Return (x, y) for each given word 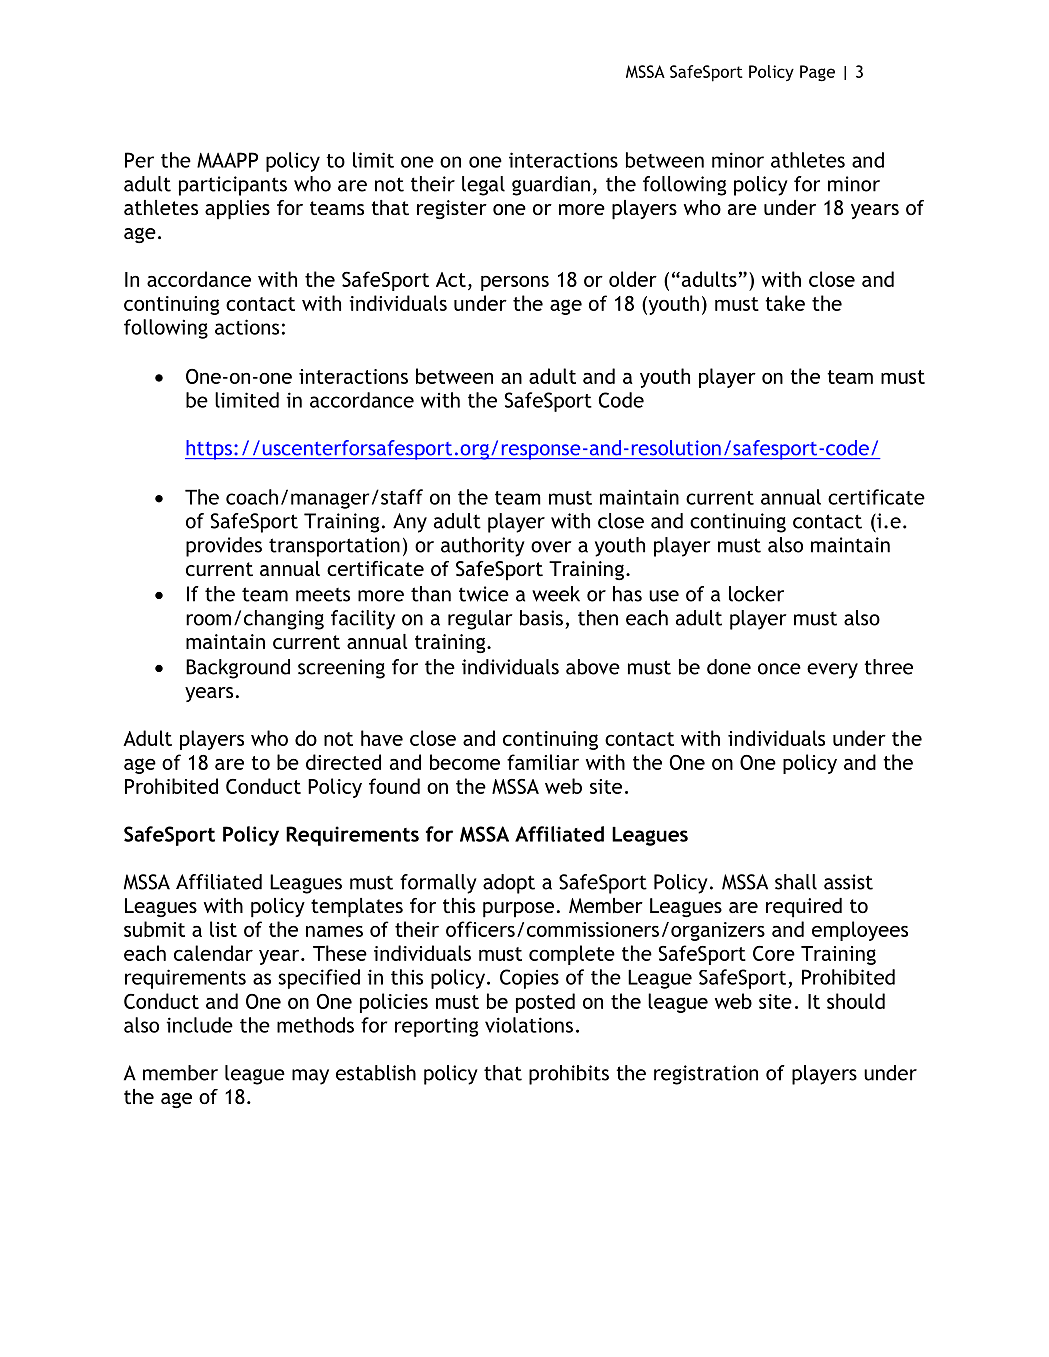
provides (224, 547)
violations (529, 1025)
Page (817, 73)
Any (410, 523)
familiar (543, 762)
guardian (551, 186)
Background (238, 669)
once (779, 669)
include (199, 1025)
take (785, 303)
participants (233, 186)
